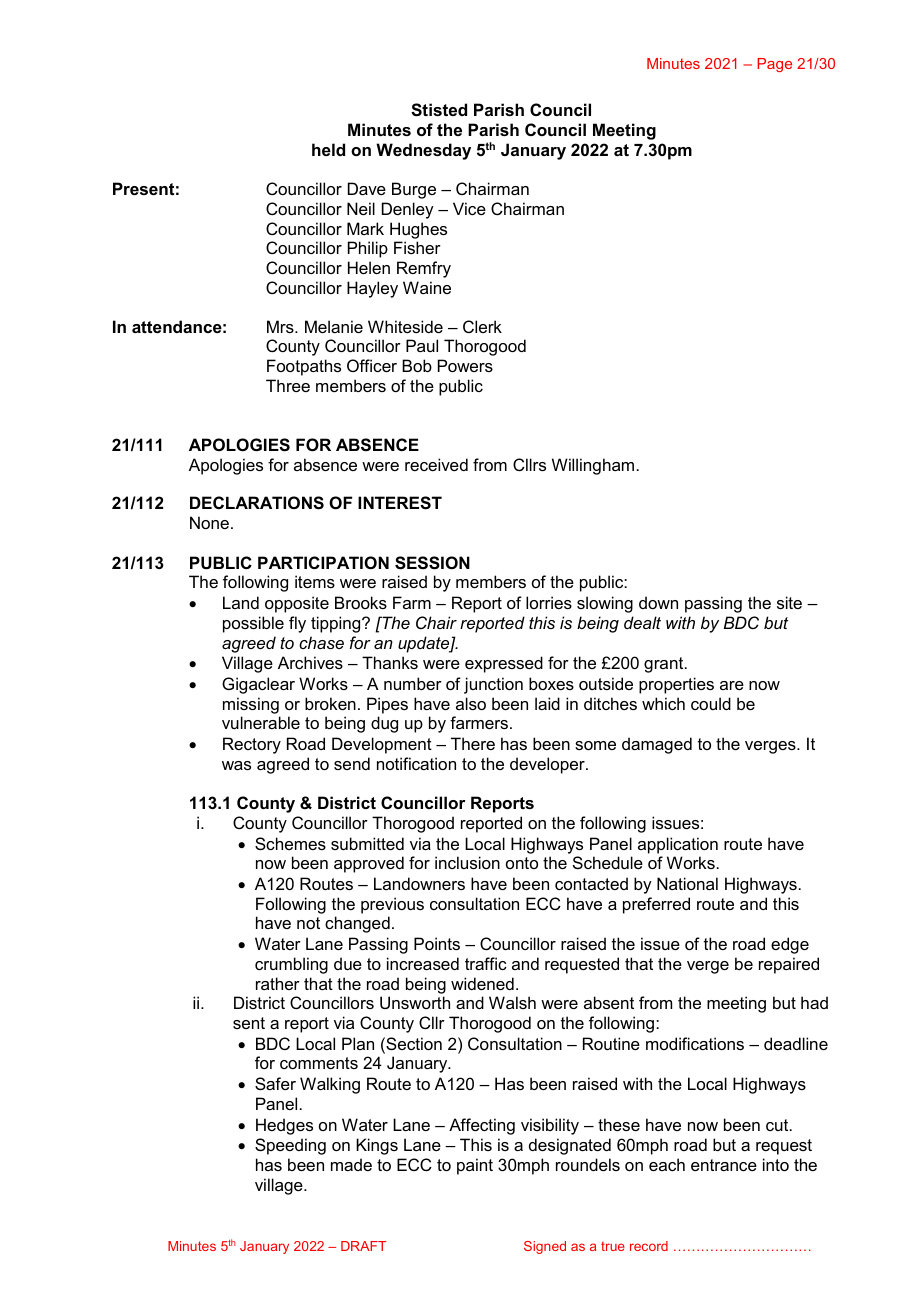 The height and width of the page is (1308, 924). What do you see at coordinates (774, 65) in the page?
I see `Page` at bounding box center [774, 65].
